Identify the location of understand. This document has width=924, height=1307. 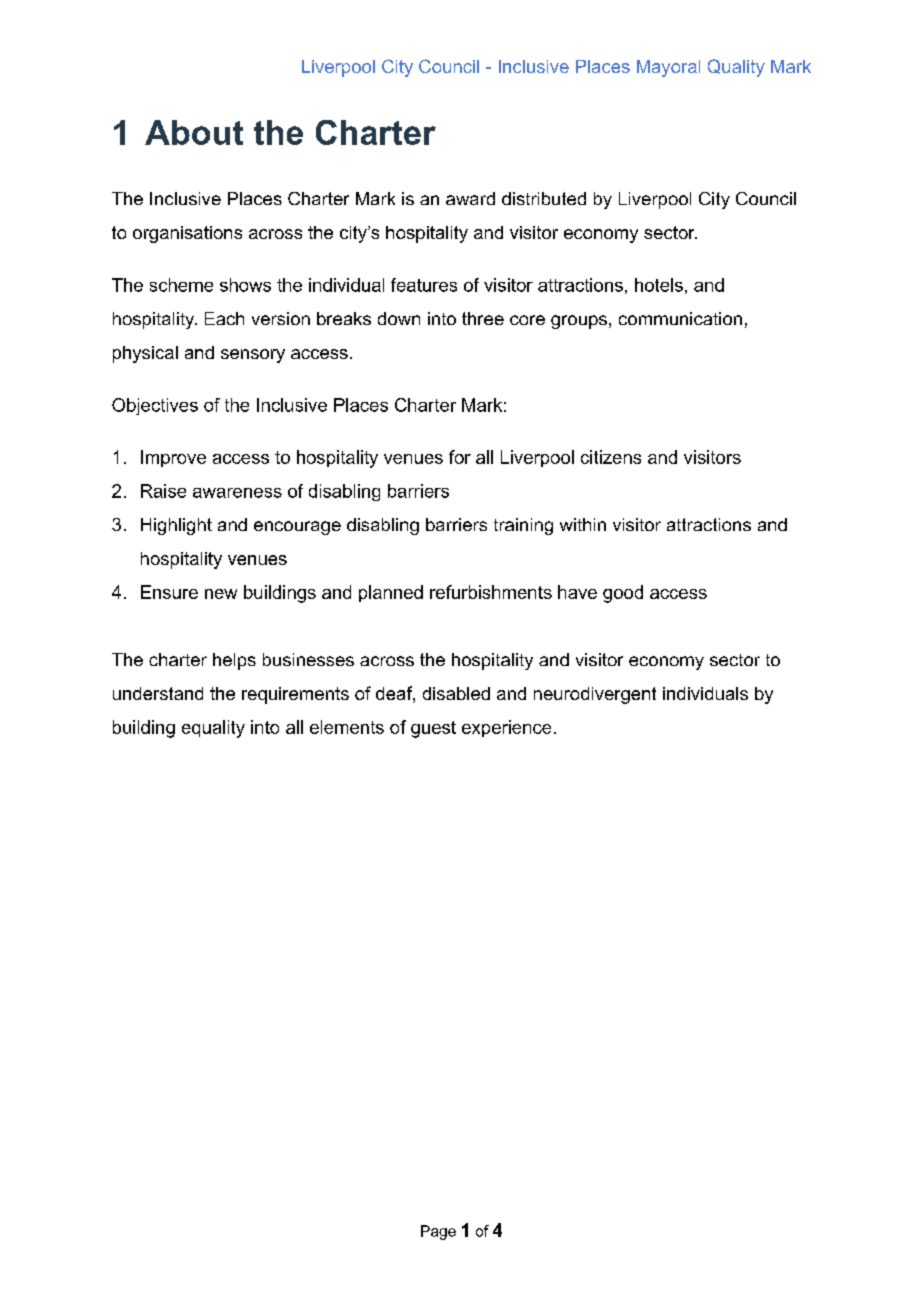
(158, 693).
